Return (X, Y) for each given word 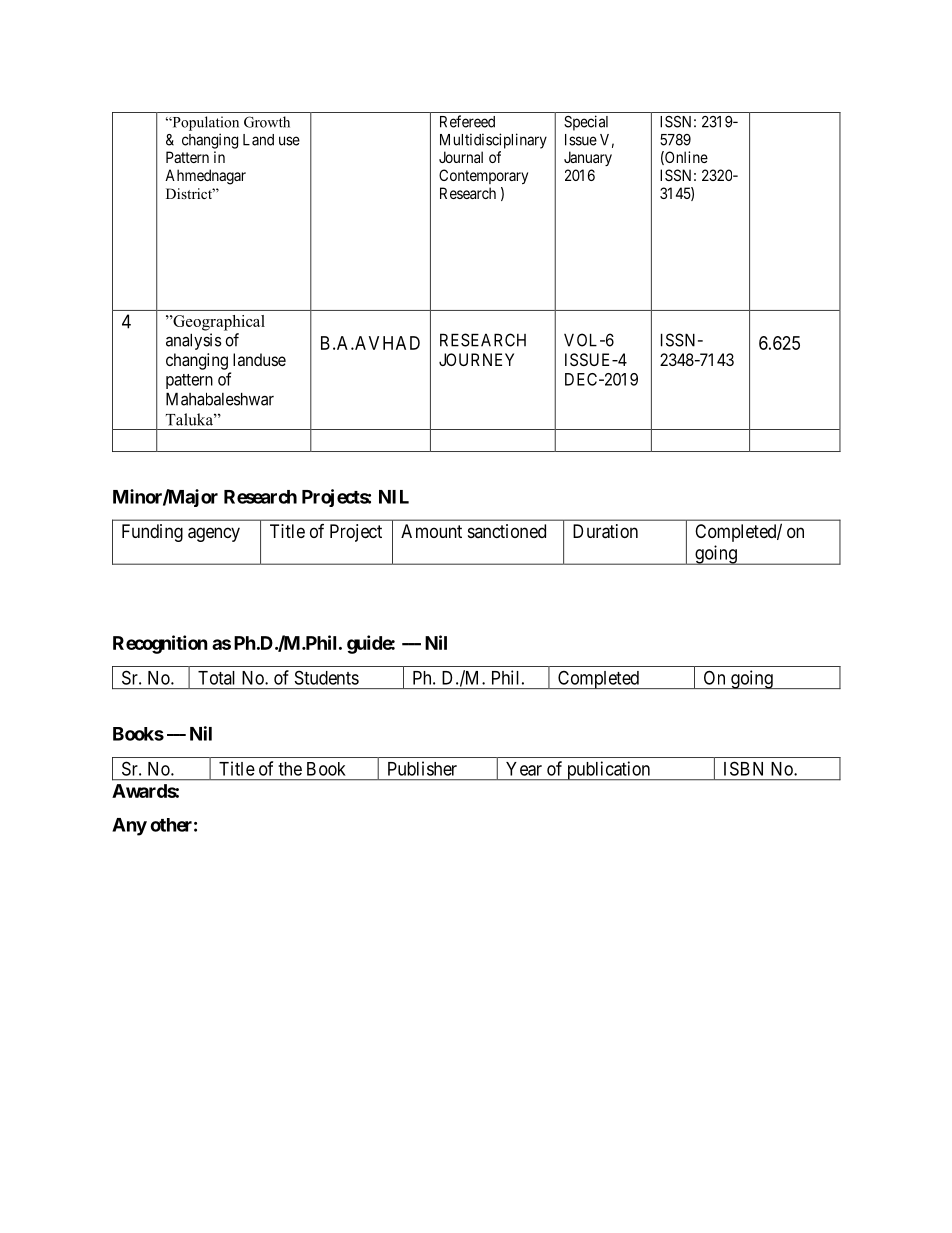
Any (129, 827)
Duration (605, 531)
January (588, 158)
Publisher (422, 768)
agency (214, 534)
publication (608, 771)
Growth (267, 122)
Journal (461, 157)
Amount (431, 531)
